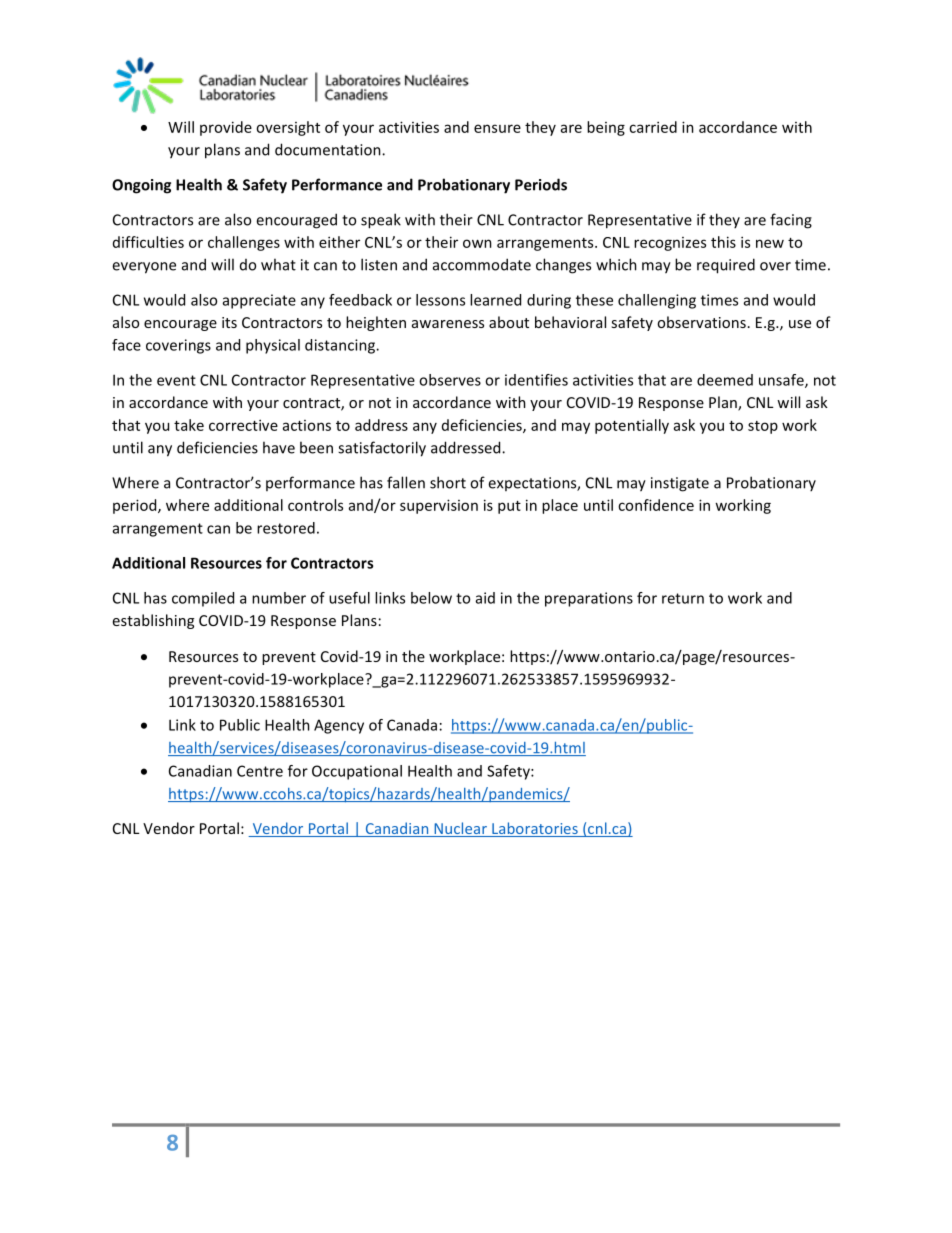 The height and width of the page is (1233, 952). Describe the element at coordinates (229, 322) in the page. I see `its` at that location.
